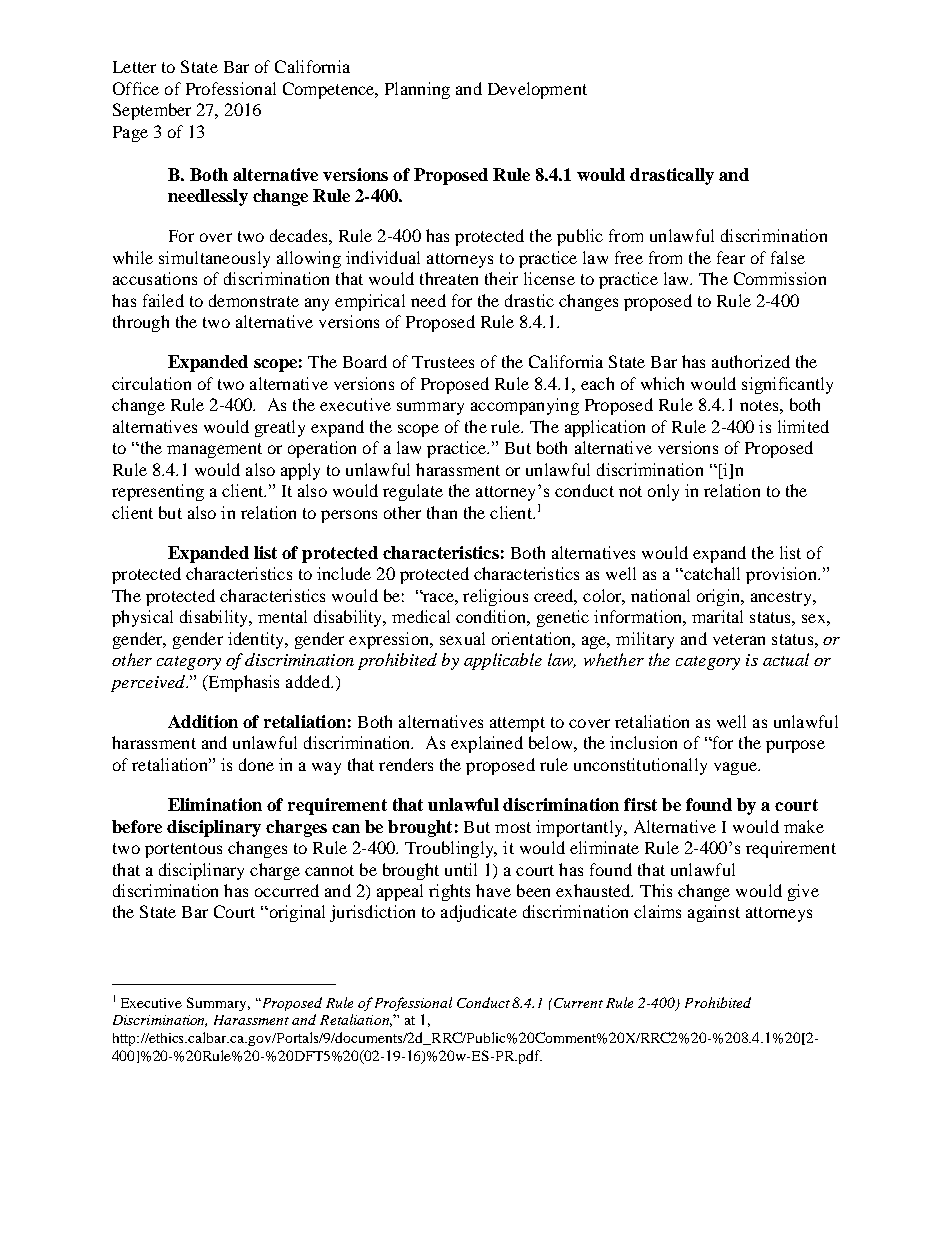 This screenshot has width=952, height=1233. What do you see at coordinates (503, 661) in the screenshot?
I see `applicable` at bounding box center [503, 661].
